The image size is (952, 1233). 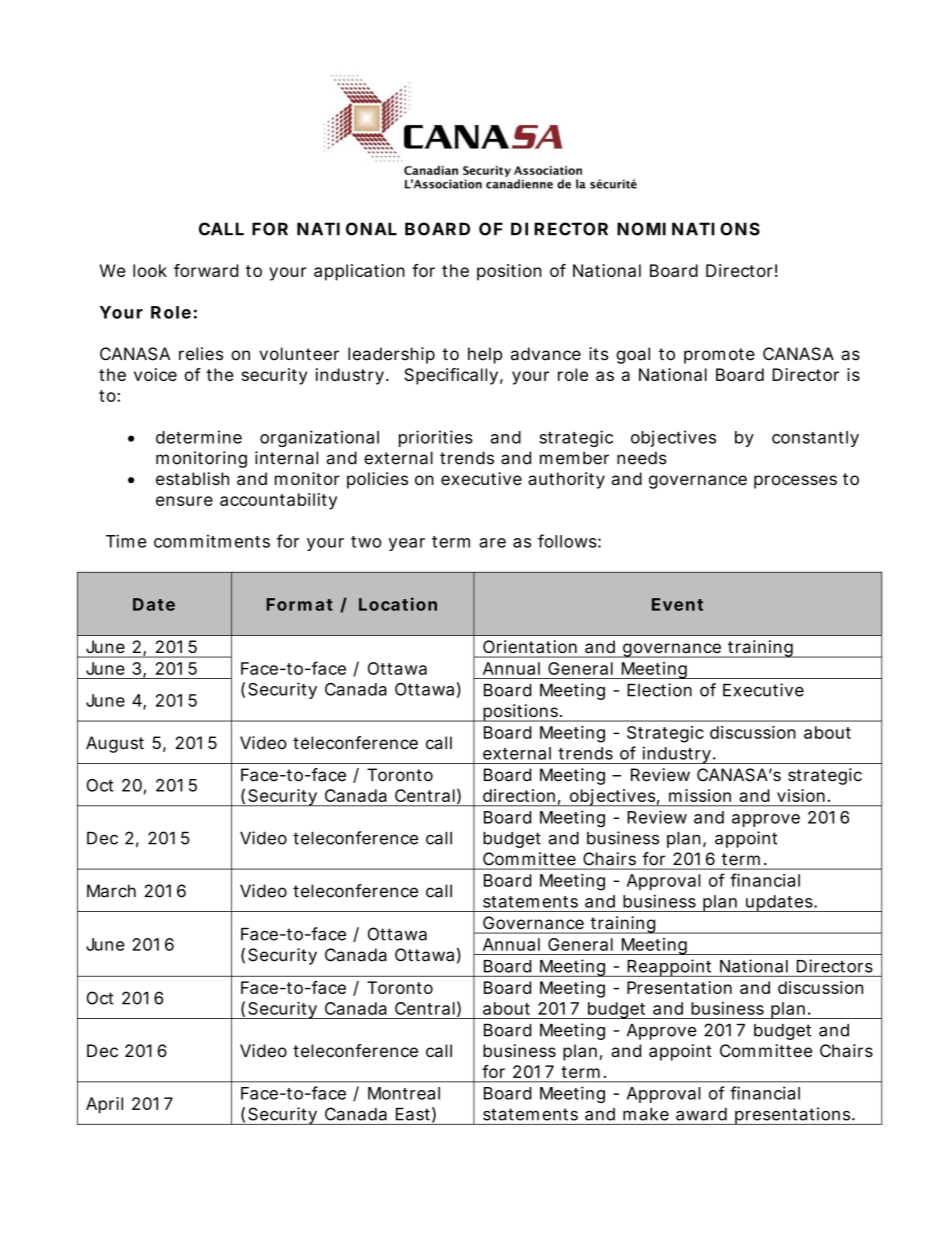 I want to click on Montreal, so click(x=404, y=1093).
